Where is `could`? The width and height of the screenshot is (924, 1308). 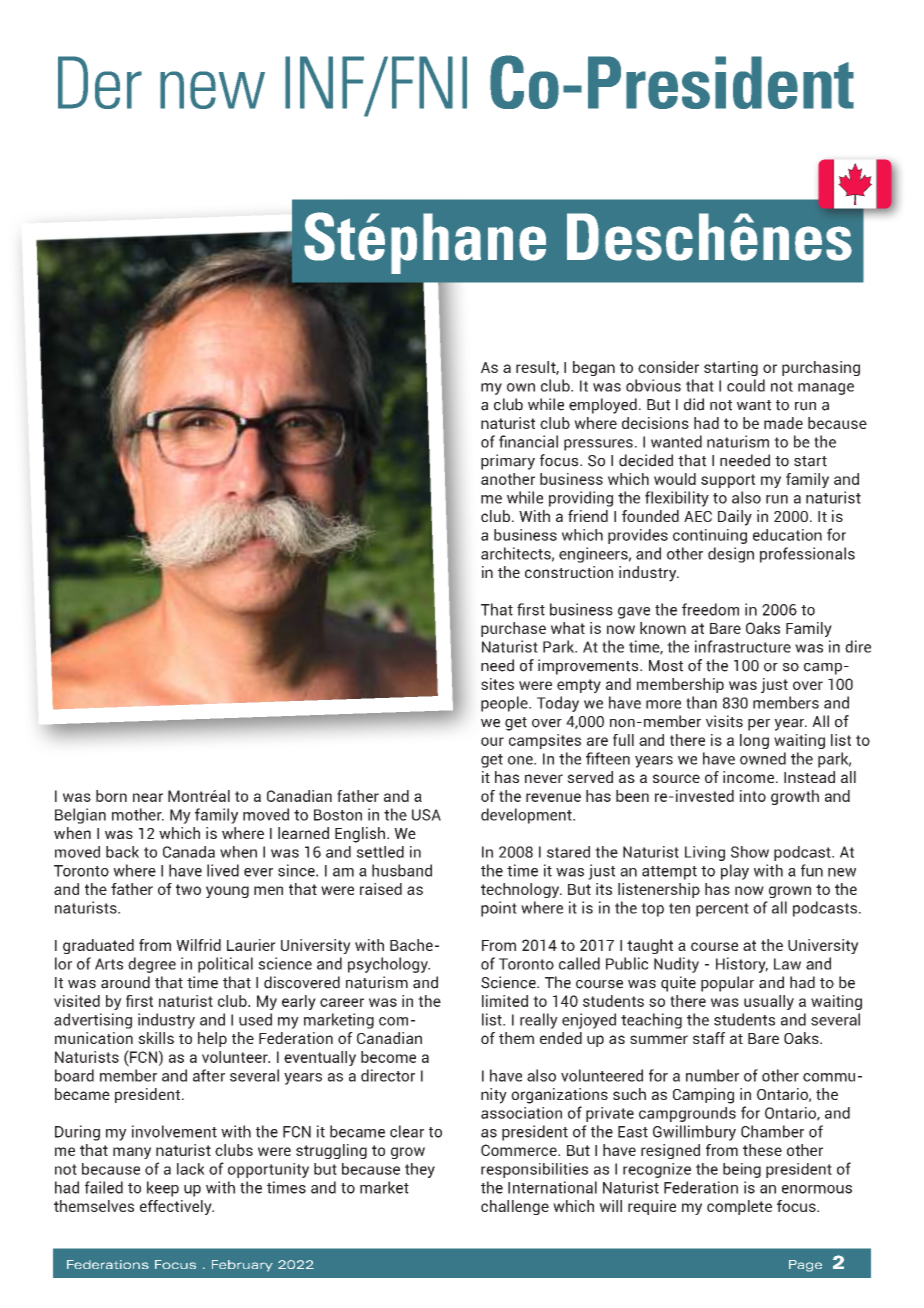 could is located at coordinates (746, 385).
